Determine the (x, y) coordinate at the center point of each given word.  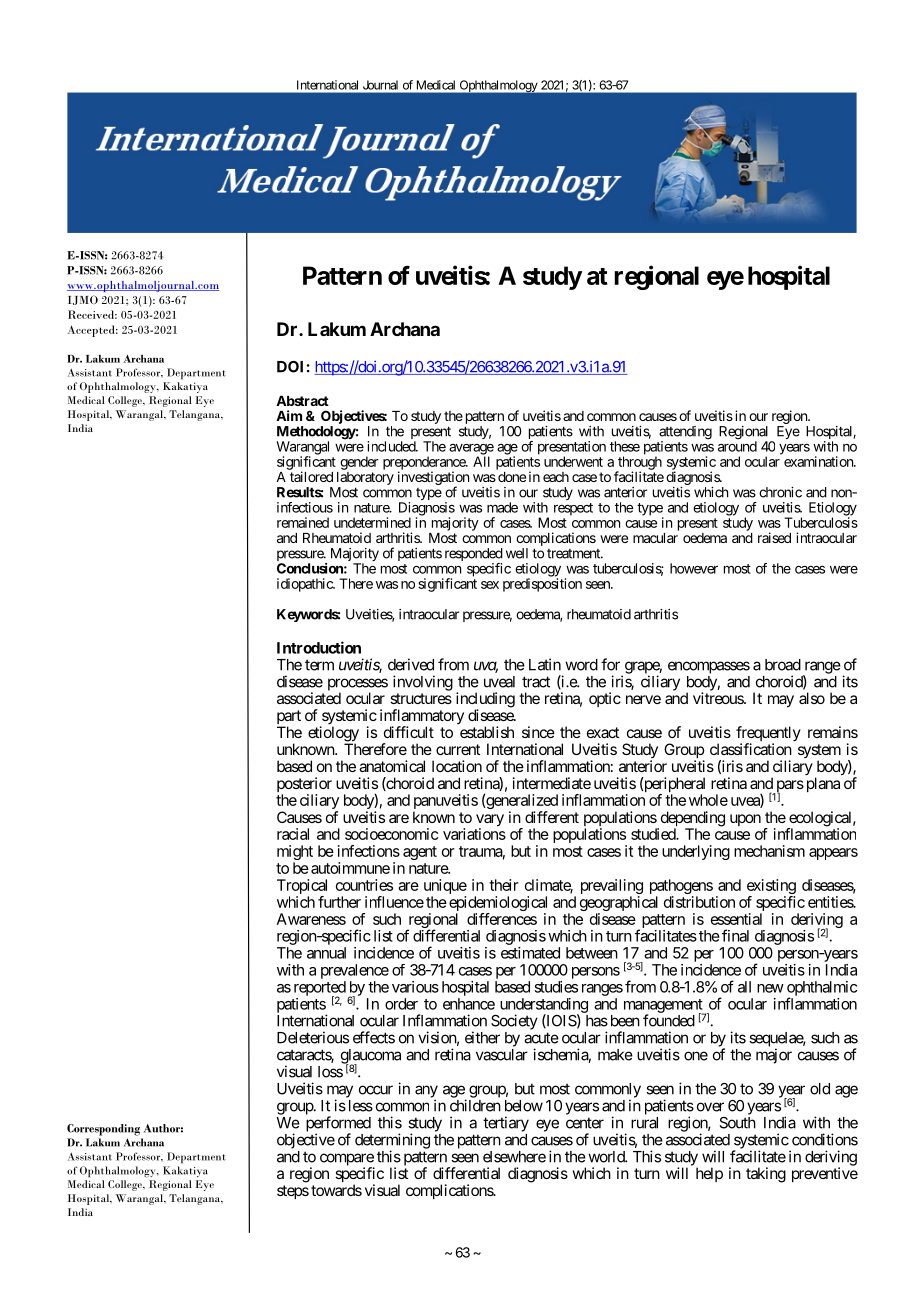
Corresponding (103, 1130)
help (709, 1174)
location (457, 766)
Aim (289, 415)
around (737, 445)
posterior (304, 786)
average (471, 450)
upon (745, 820)
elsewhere (514, 1157)
